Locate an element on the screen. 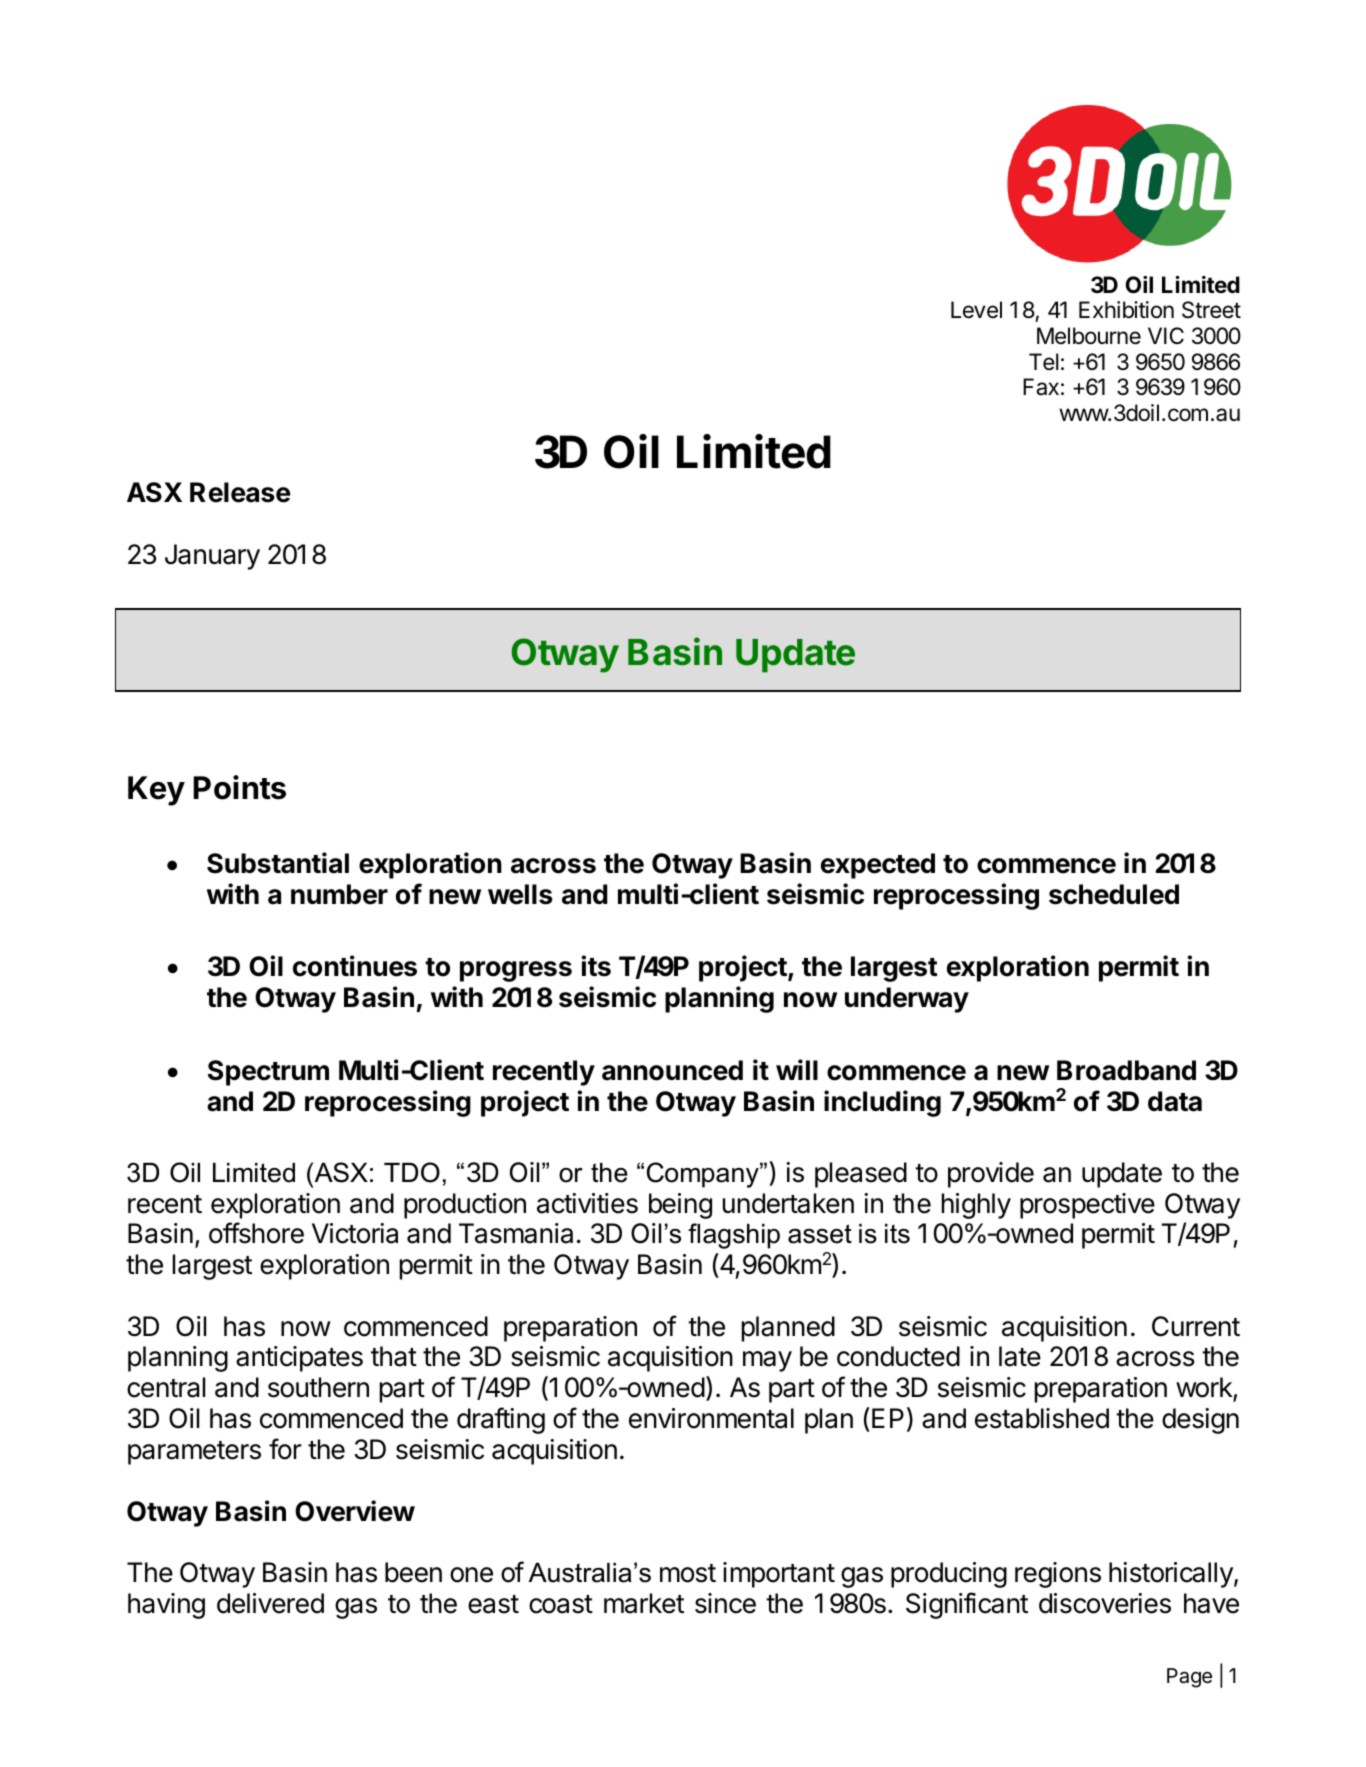 The height and width of the screenshot is (1767, 1366). established is located at coordinates (1042, 1418).
